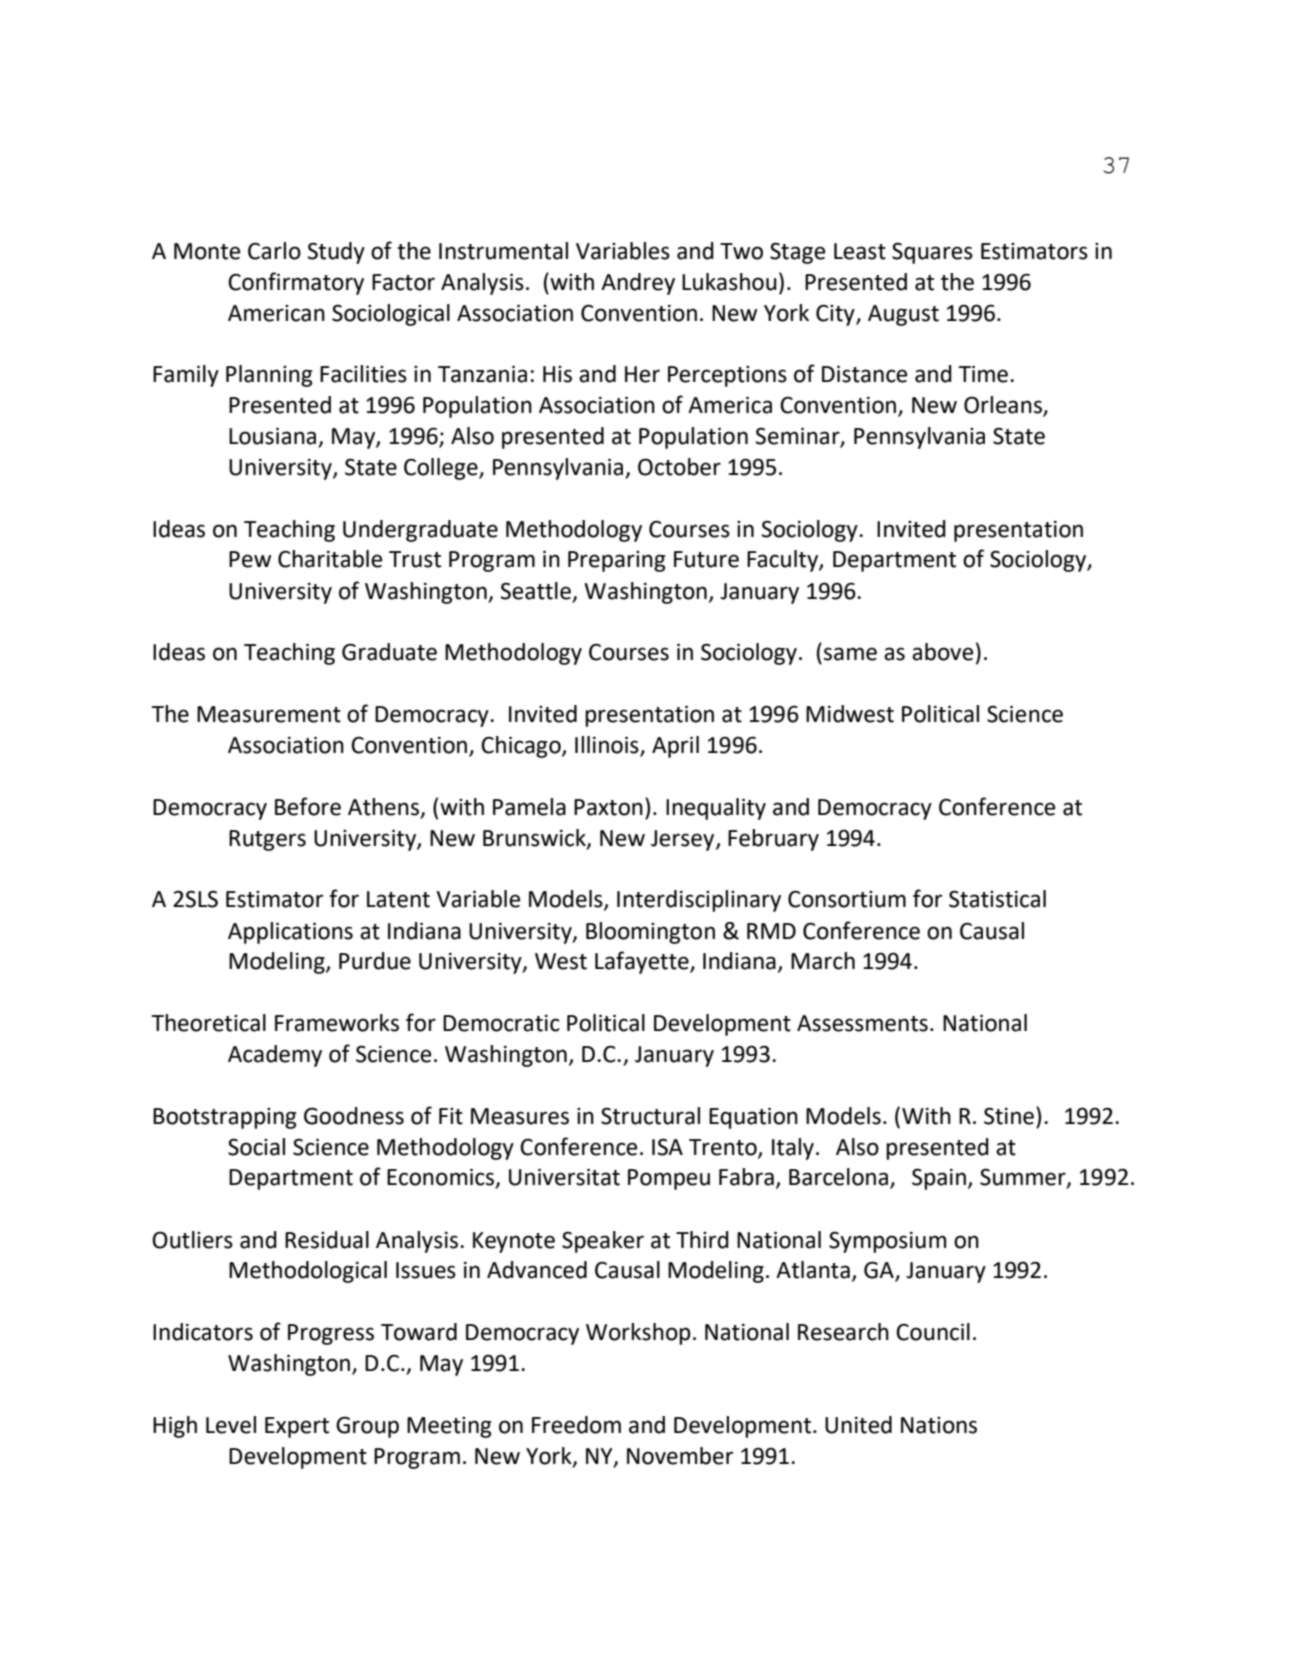 This screenshot has width=1291, height=1670. I want to click on Consortium, so click(847, 899).
